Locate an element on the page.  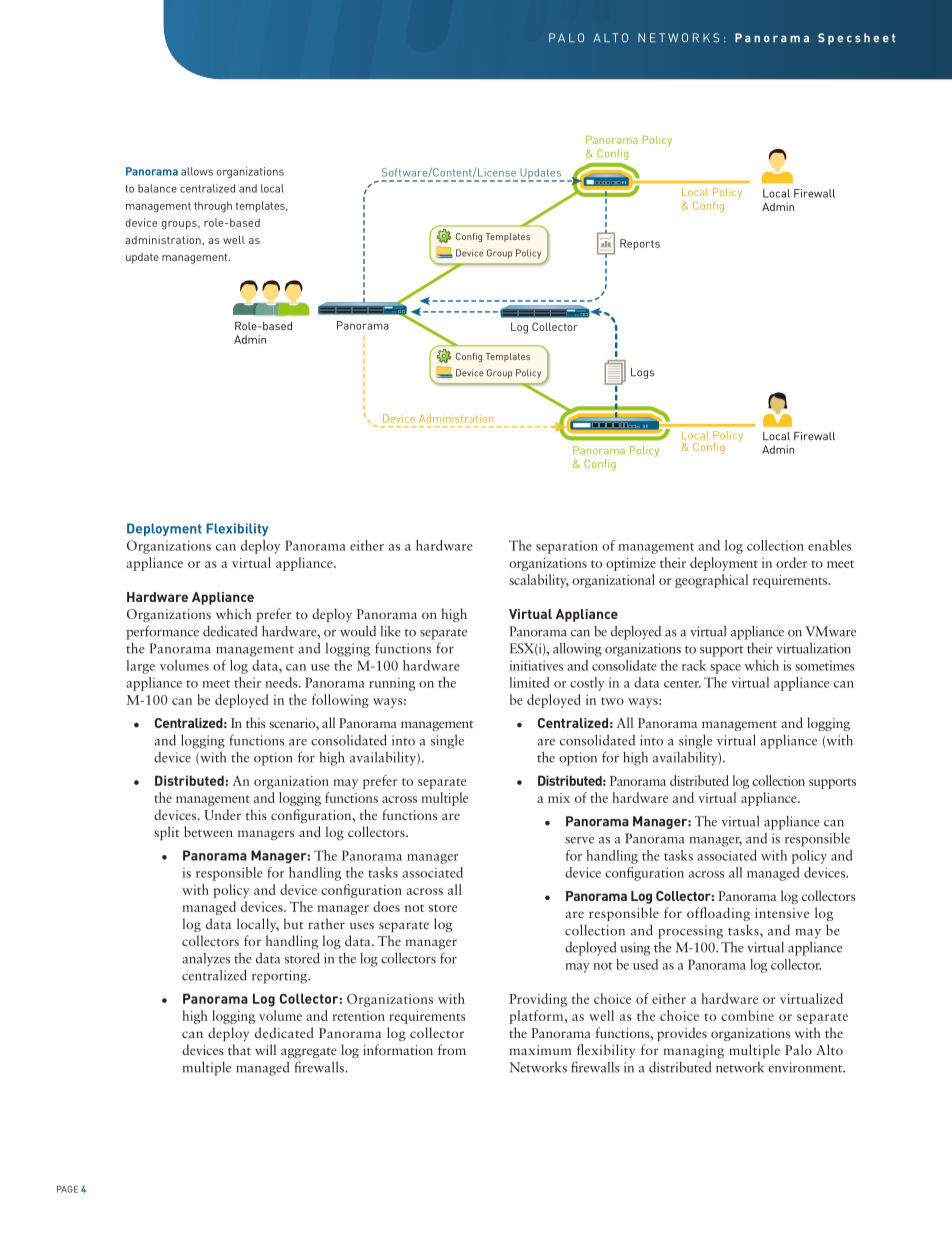
enables is located at coordinates (830, 545).
